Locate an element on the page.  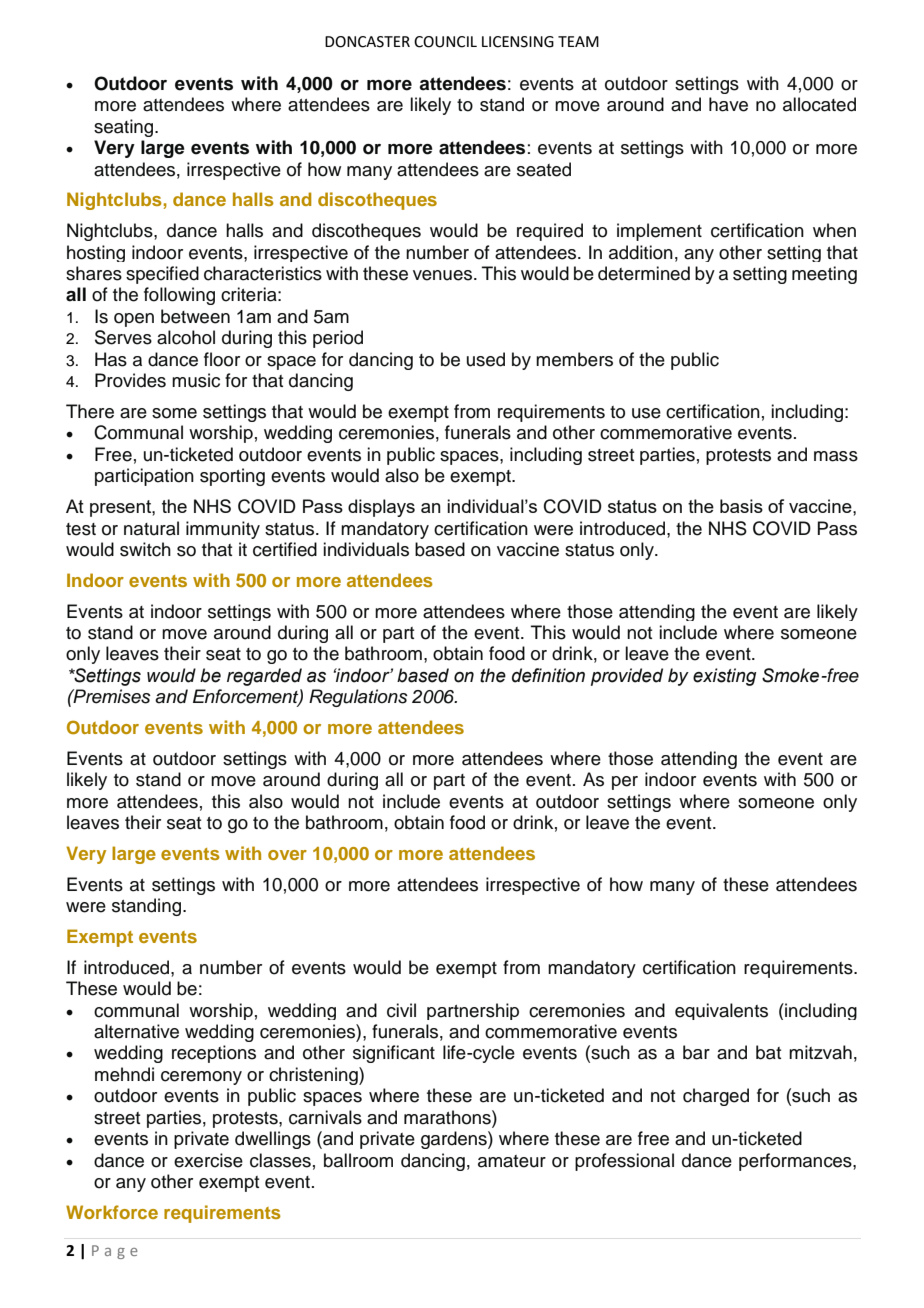
exercise is located at coordinates (208, 1160).
